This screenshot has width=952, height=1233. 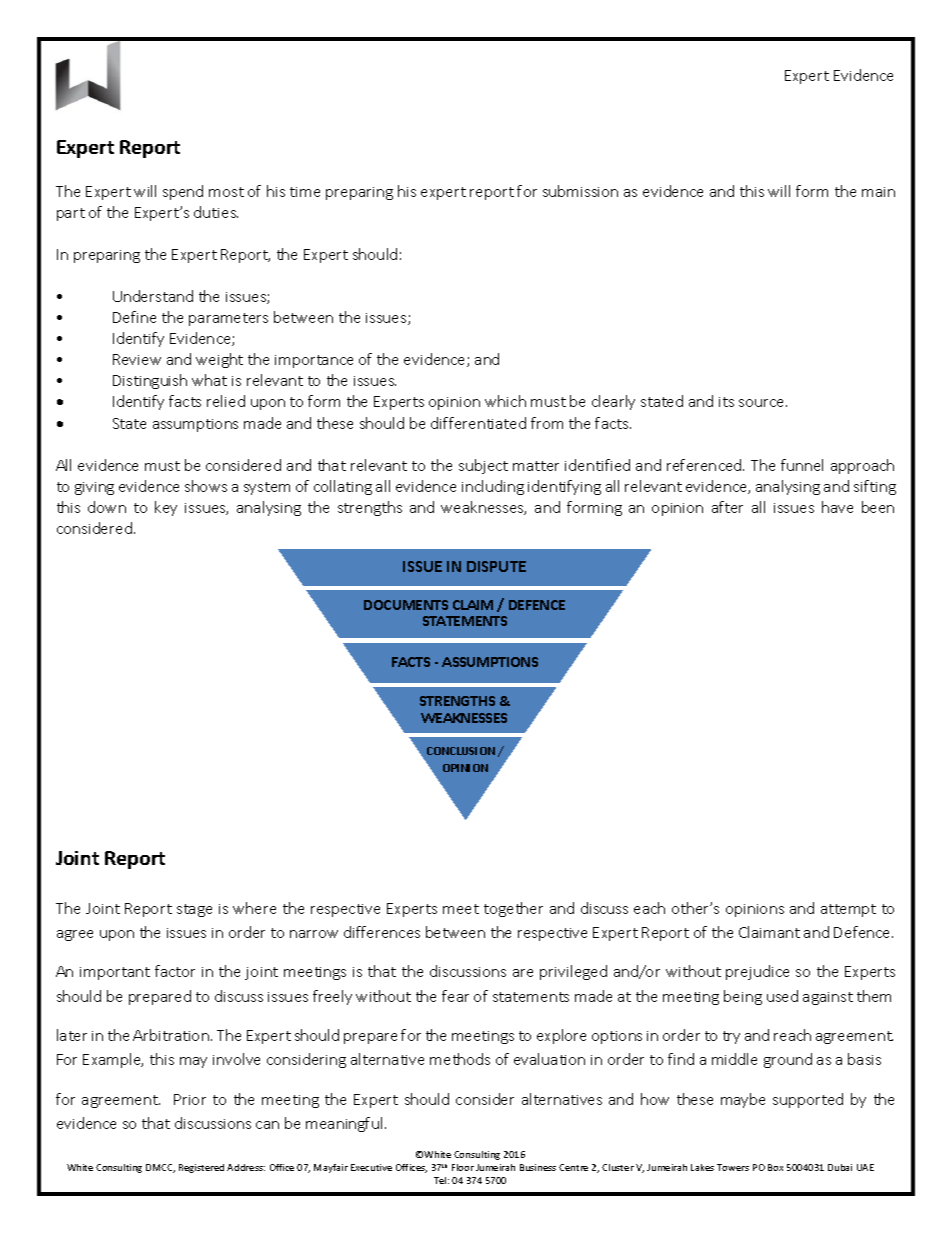 I want to click on spend, so click(x=183, y=192).
